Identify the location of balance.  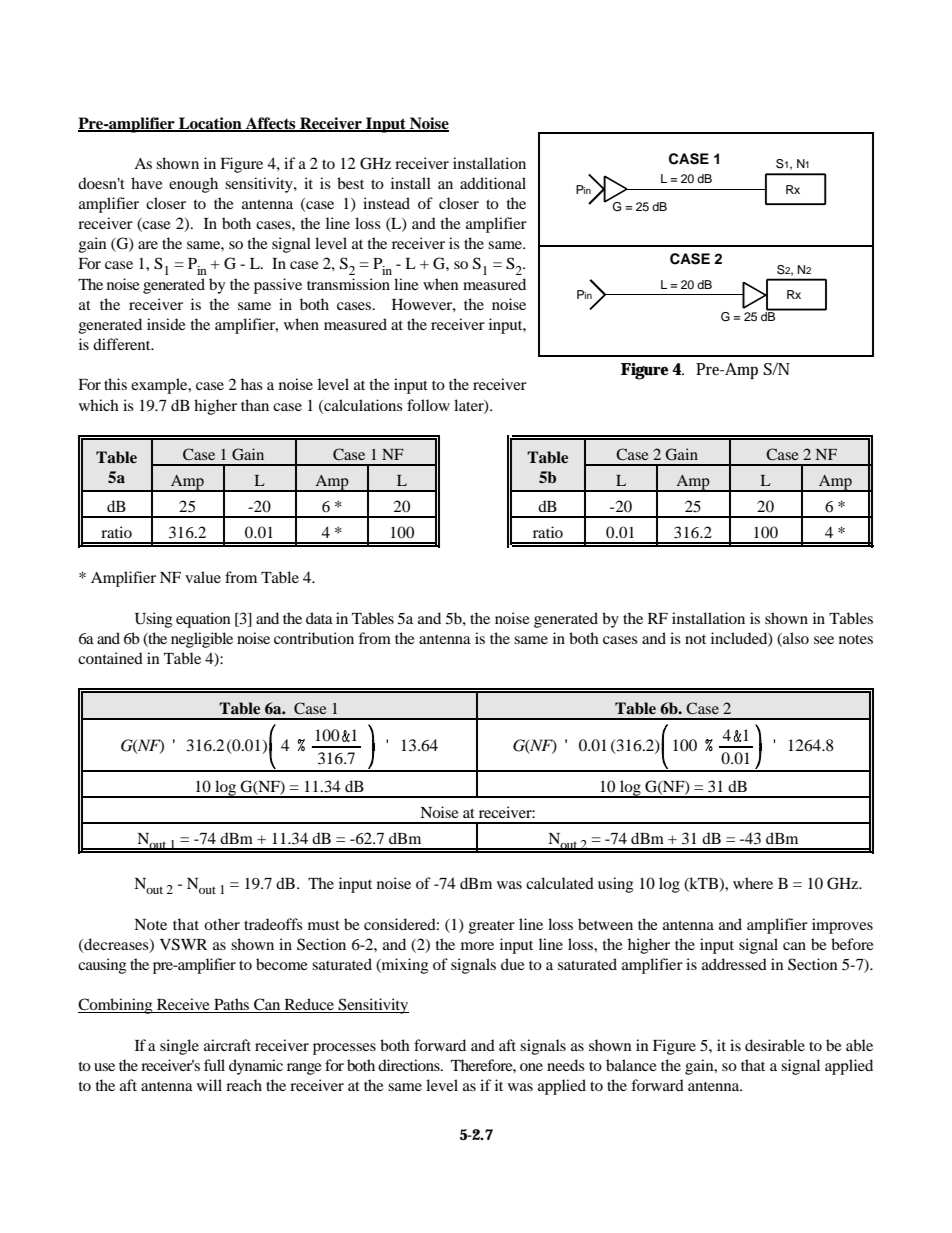
(631, 1065).
